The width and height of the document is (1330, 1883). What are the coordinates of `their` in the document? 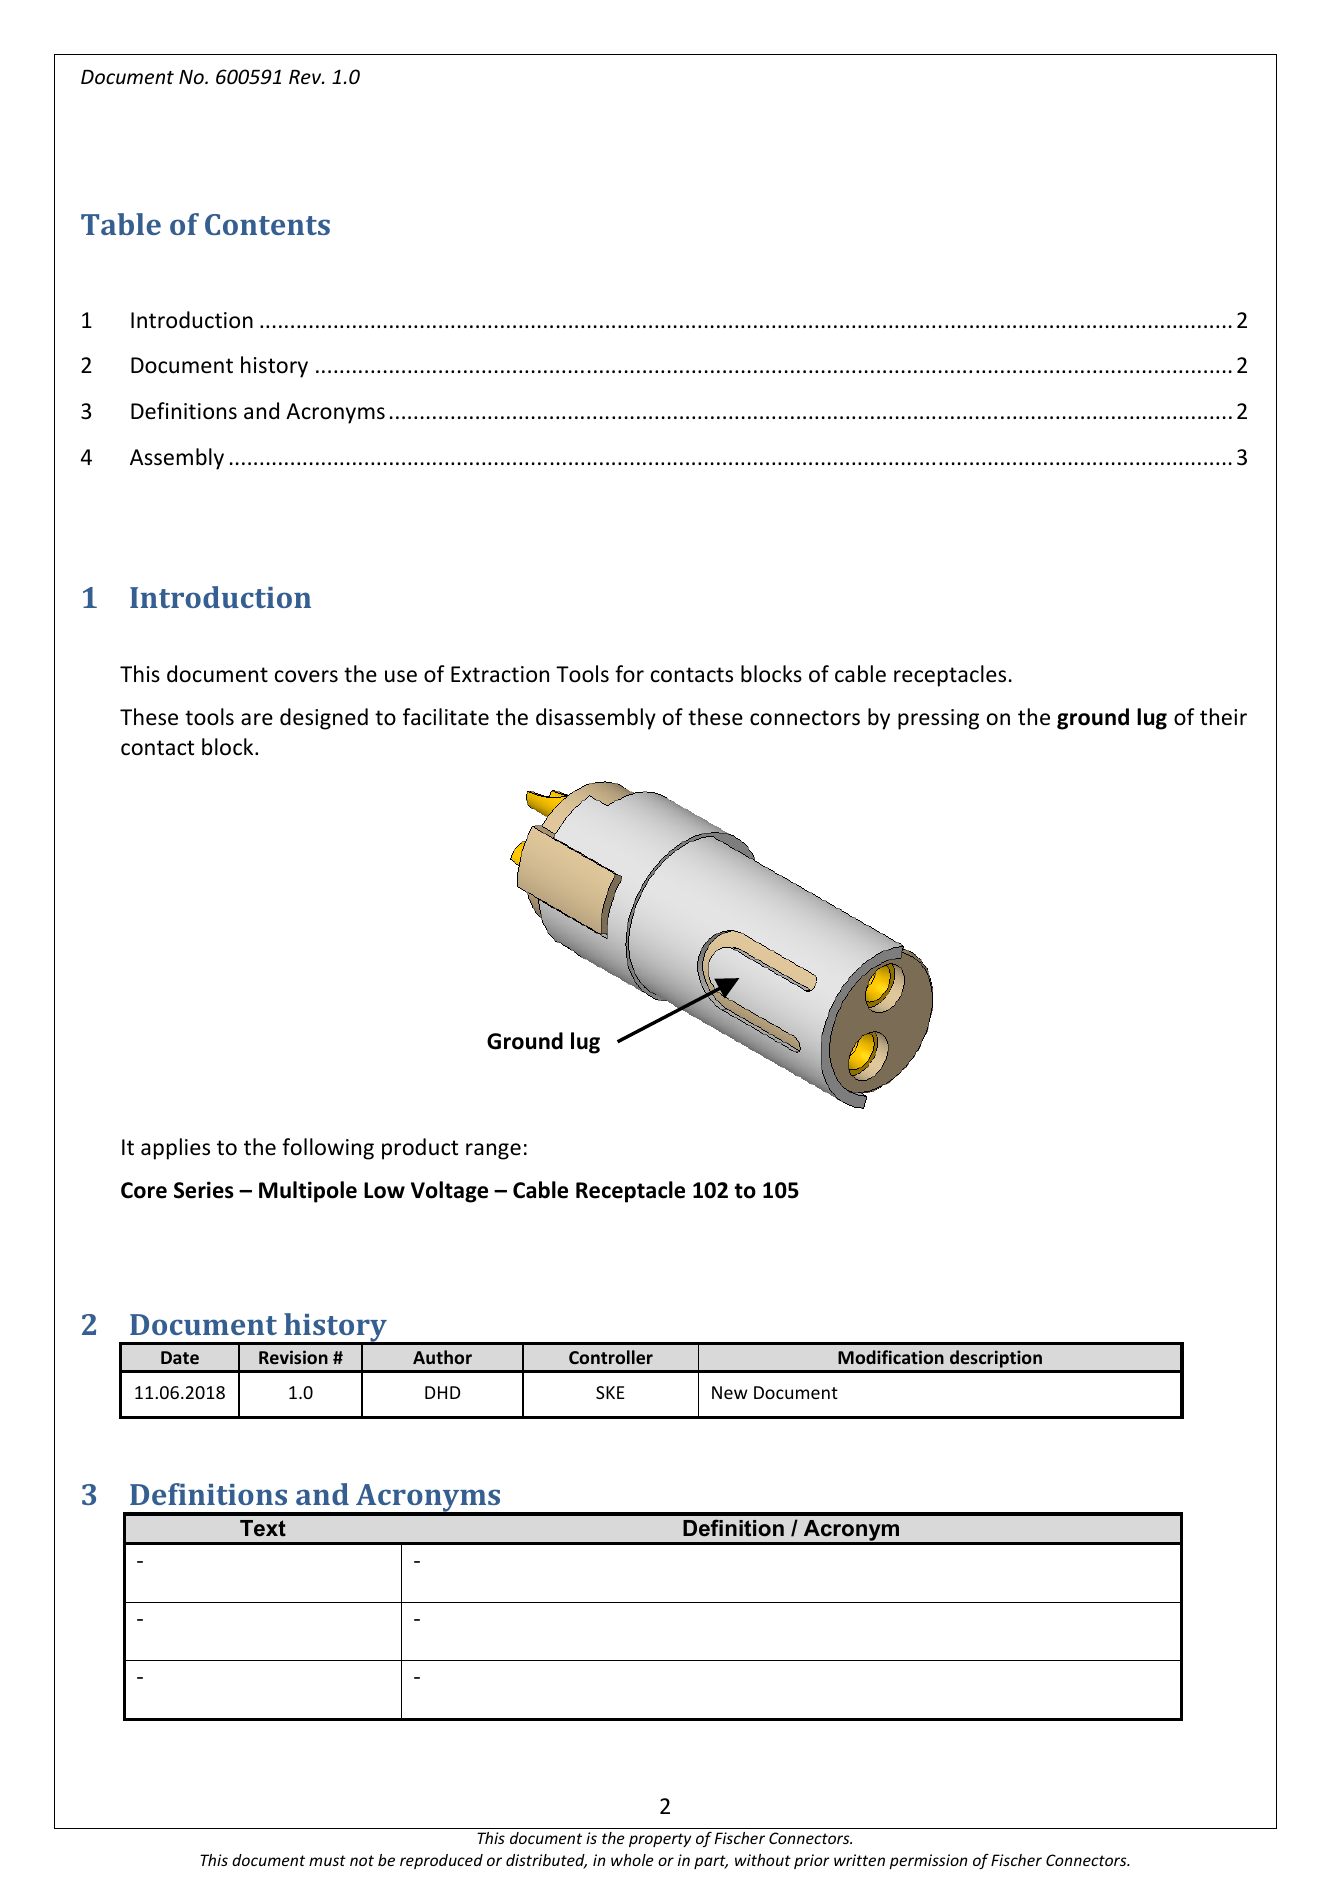 It's located at (1223, 717).
